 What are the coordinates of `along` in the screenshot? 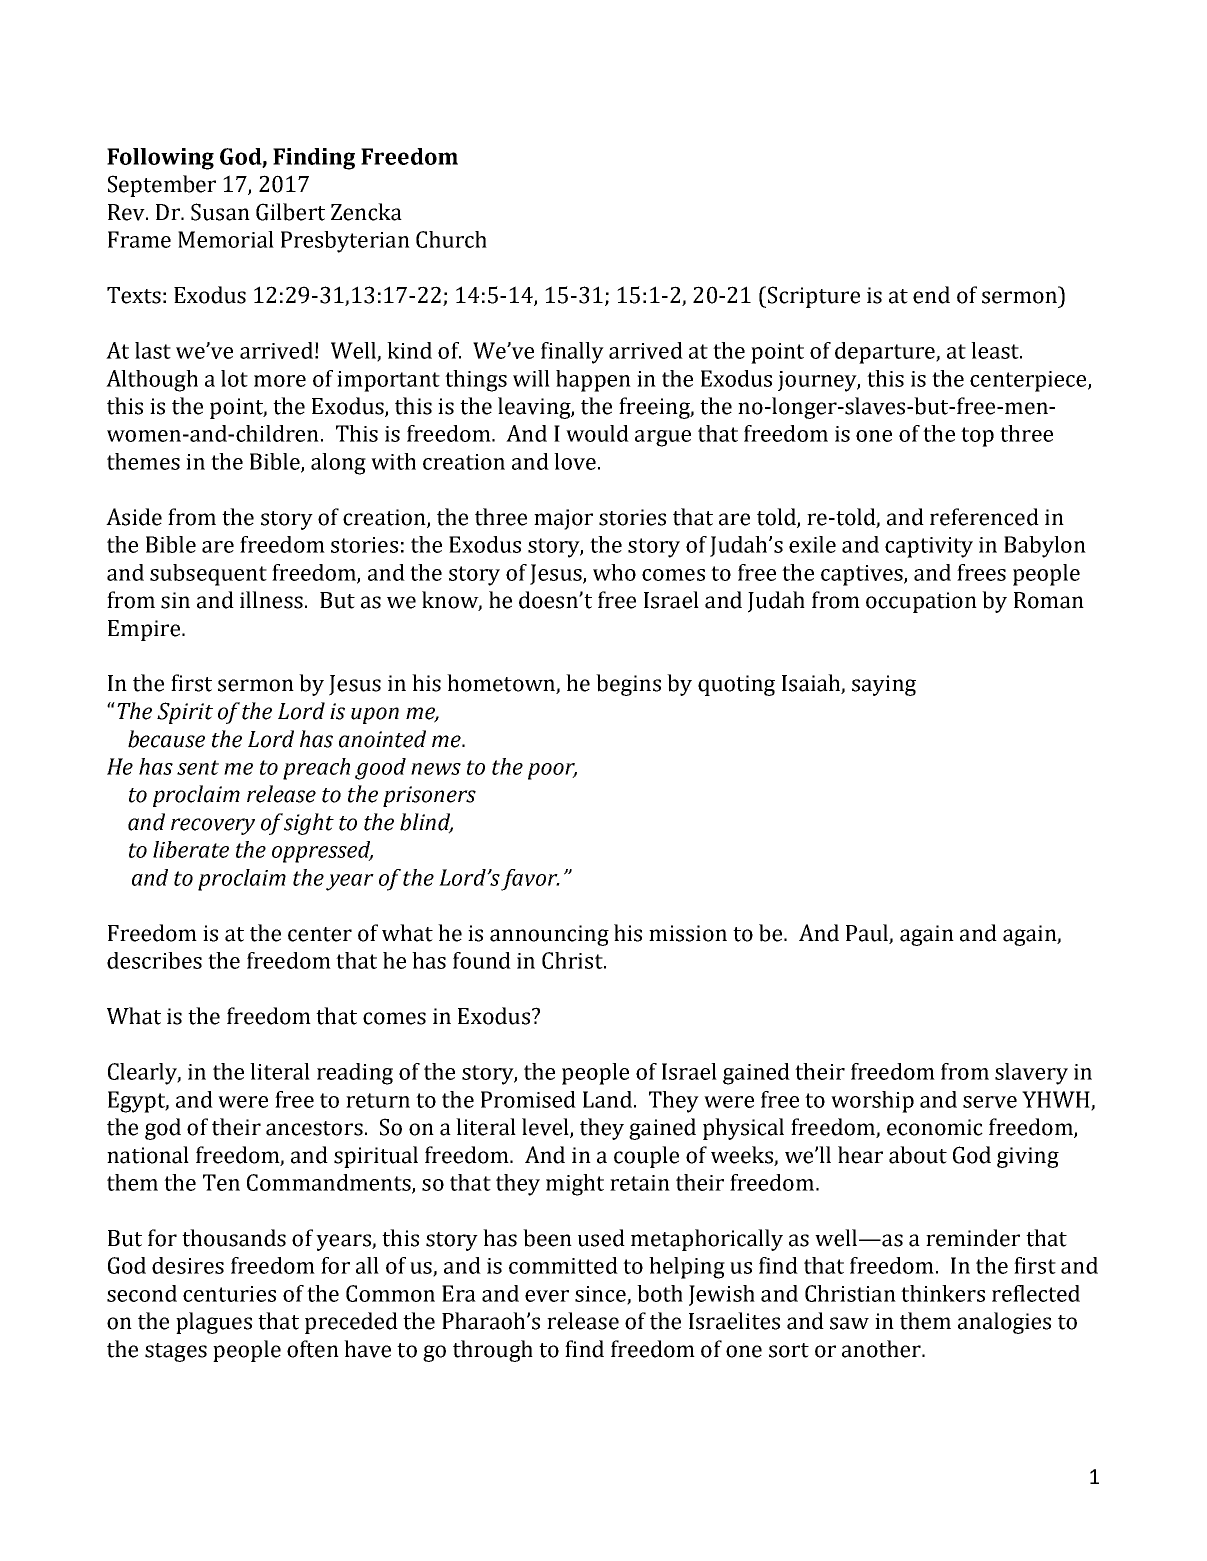 It's located at (338, 464).
